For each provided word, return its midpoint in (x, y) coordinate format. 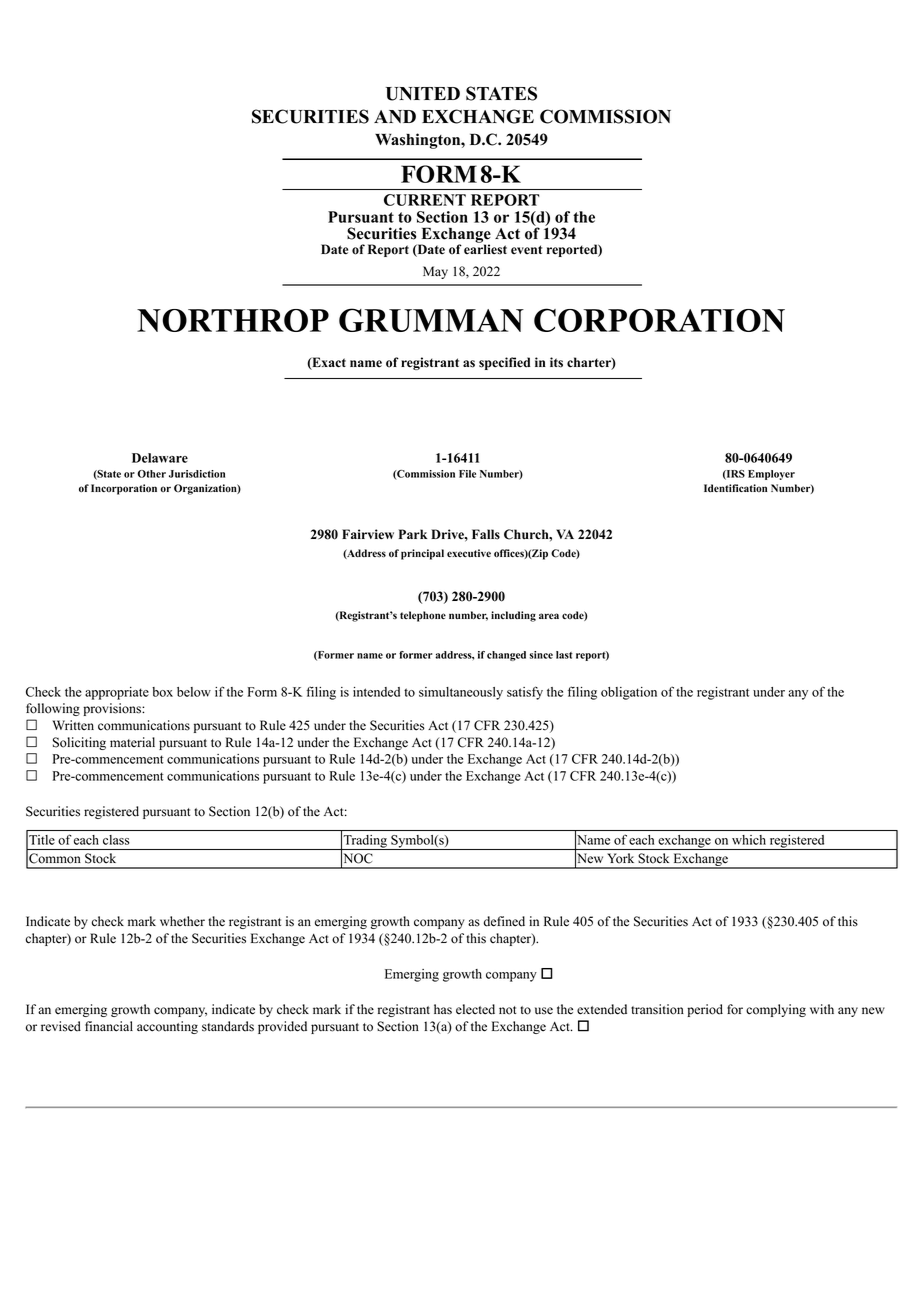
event (526, 250)
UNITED (423, 94)
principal (422, 554)
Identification (735, 488)
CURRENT (425, 200)
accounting (167, 1027)
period (705, 1010)
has (443, 1009)
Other (151, 474)
